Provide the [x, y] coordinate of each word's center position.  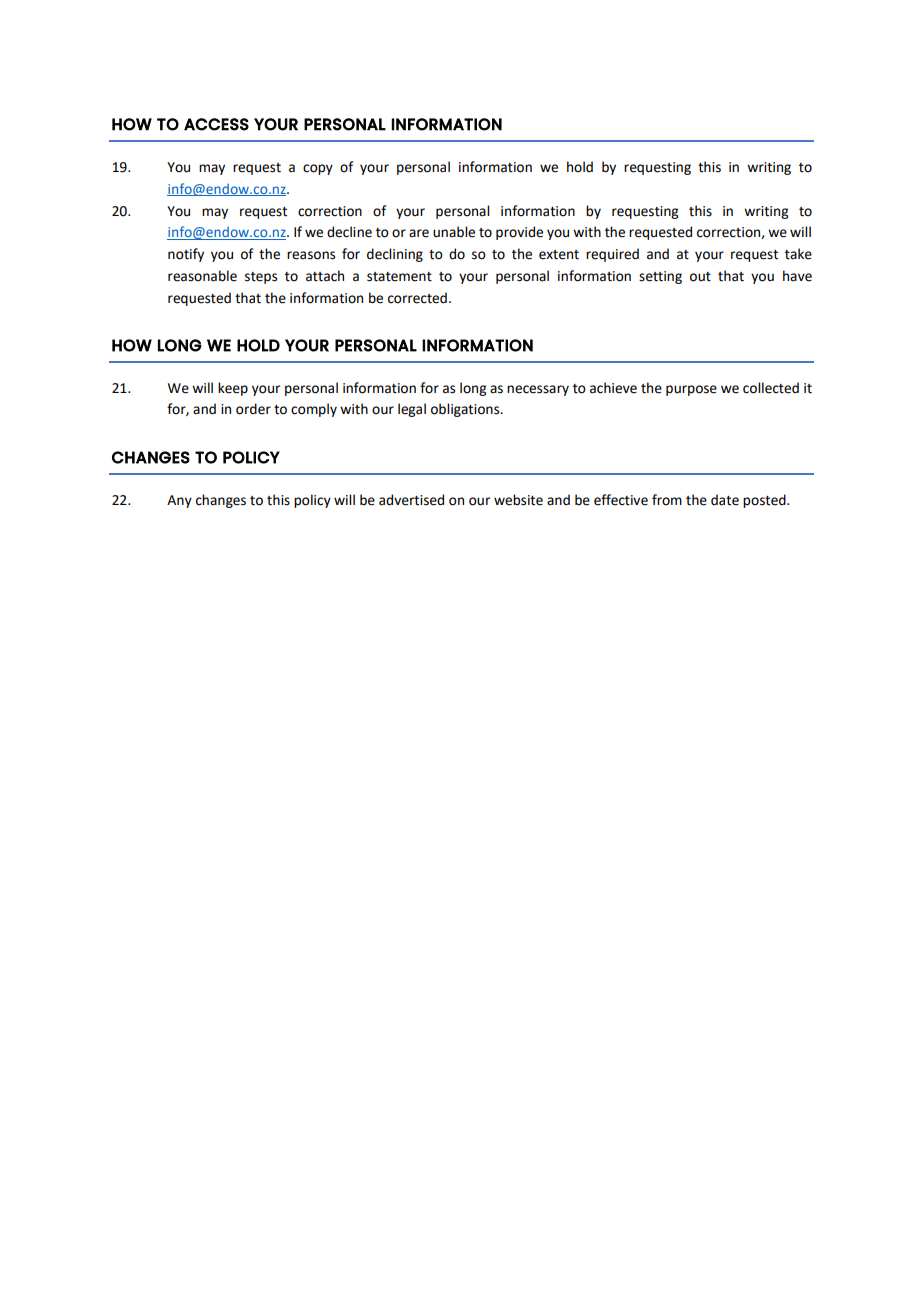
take [798, 254]
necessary [538, 390]
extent [559, 255]
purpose [691, 390]
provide [519, 233]
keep [233, 389]
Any [179, 501]
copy [318, 169]
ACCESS [216, 124]
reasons [311, 255]
